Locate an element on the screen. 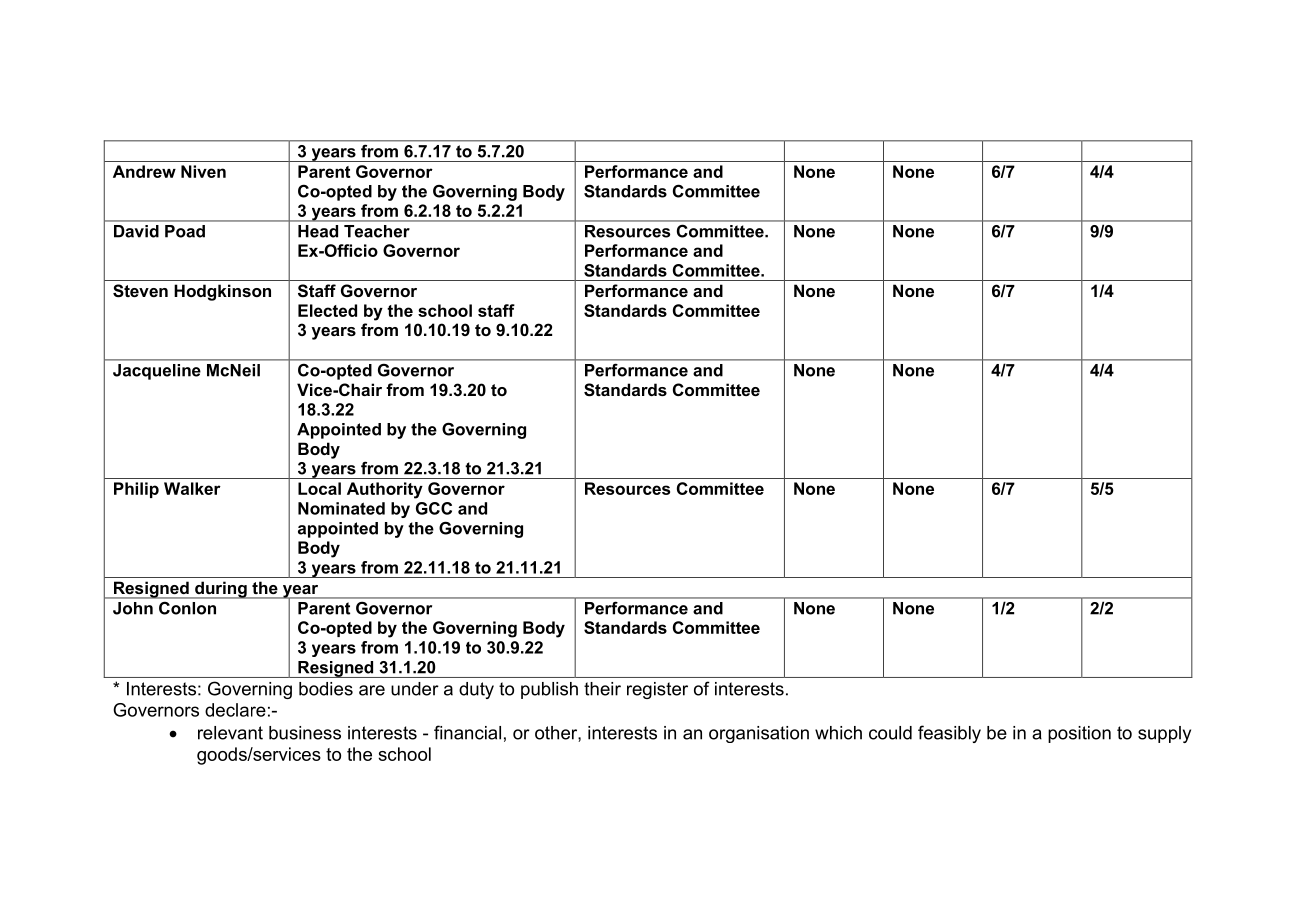 This screenshot has height=924, width=1308. Nominated is located at coordinates (341, 508).
